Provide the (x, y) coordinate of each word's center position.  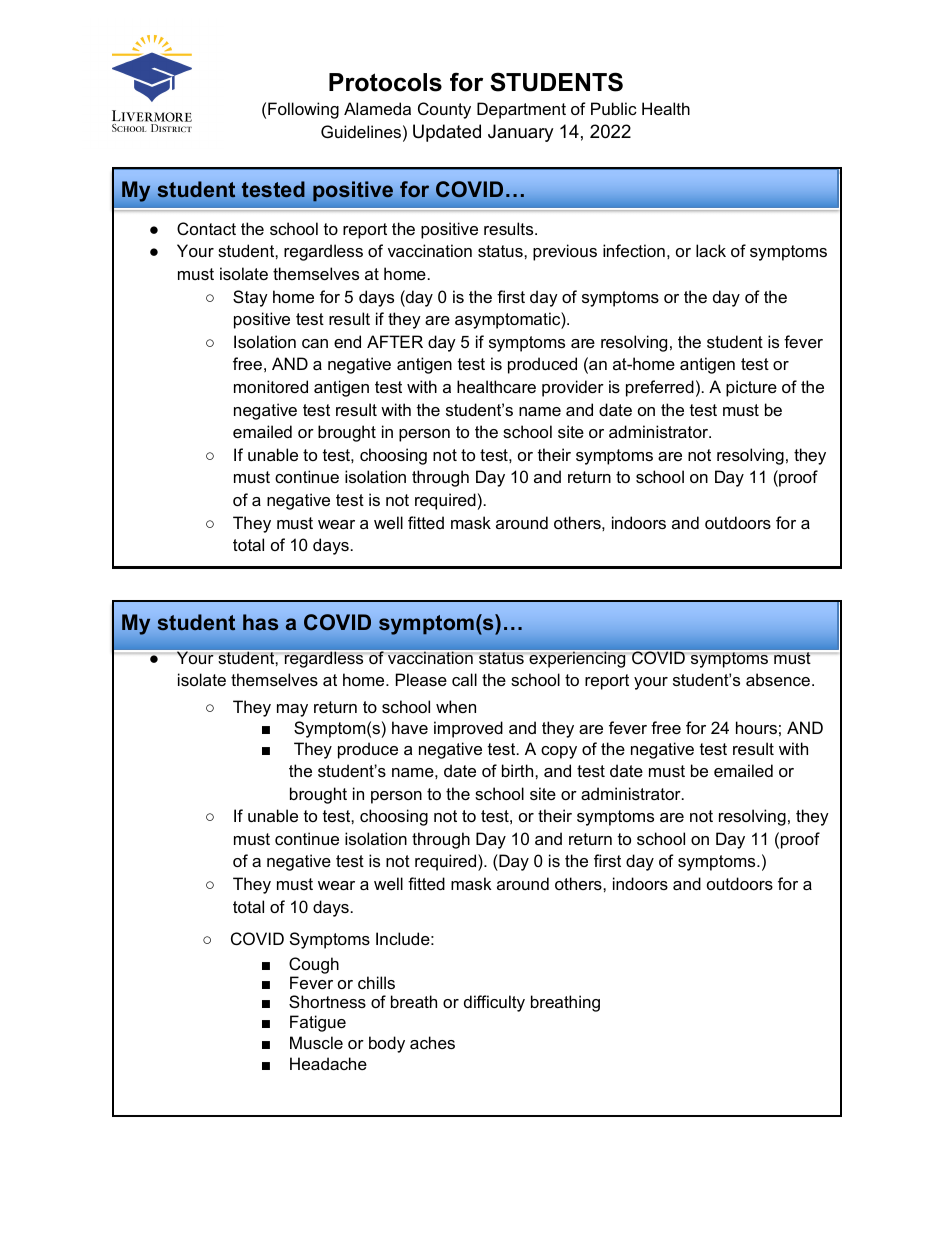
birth (519, 770)
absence (779, 679)
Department (521, 110)
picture (751, 388)
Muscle (316, 1042)
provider (573, 388)
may (292, 710)
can (315, 343)
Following (303, 110)
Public (614, 108)
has (260, 622)
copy (559, 752)
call (464, 679)
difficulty (494, 1003)
